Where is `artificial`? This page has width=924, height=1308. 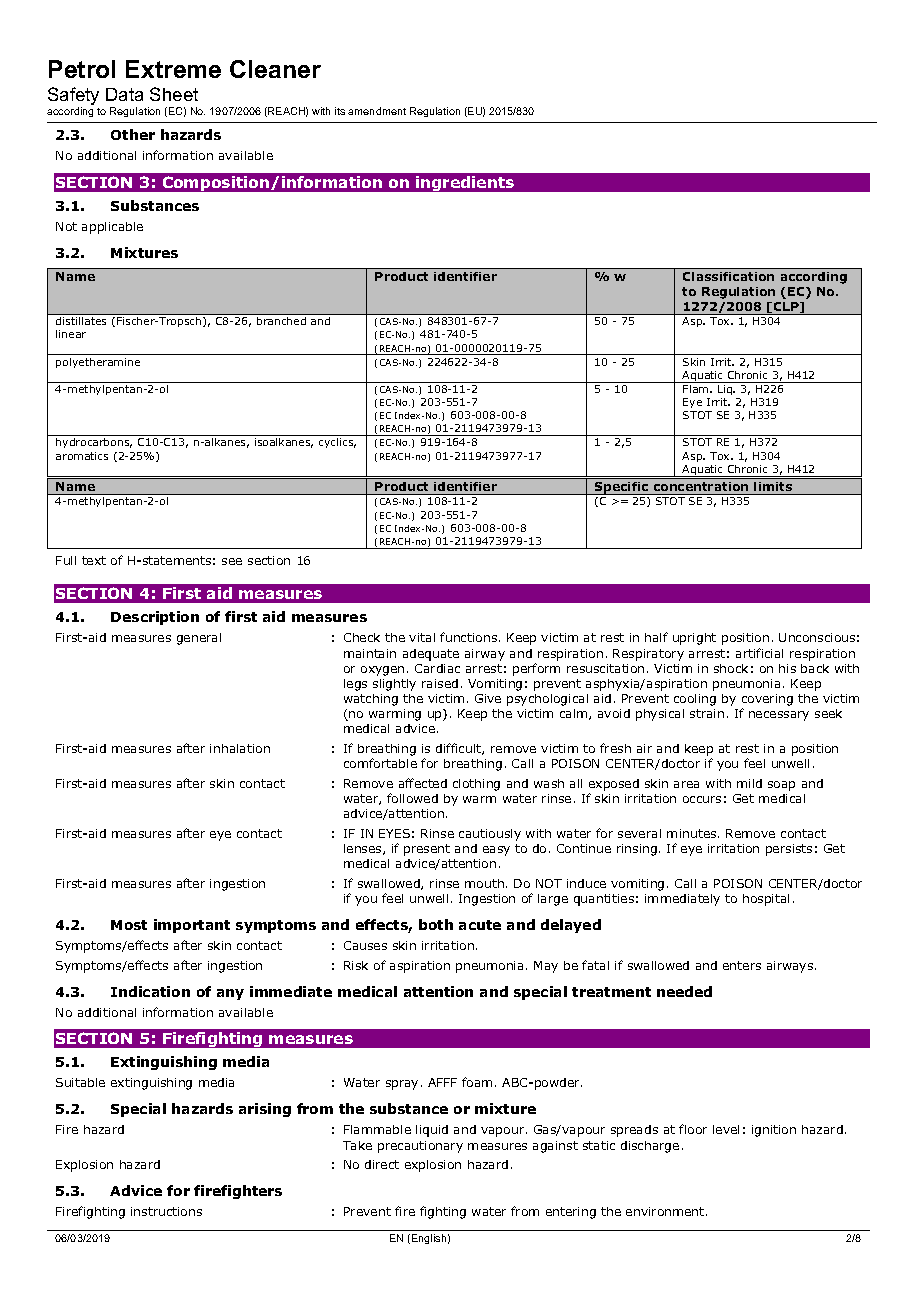
artificial is located at coordinates (759, 653).
